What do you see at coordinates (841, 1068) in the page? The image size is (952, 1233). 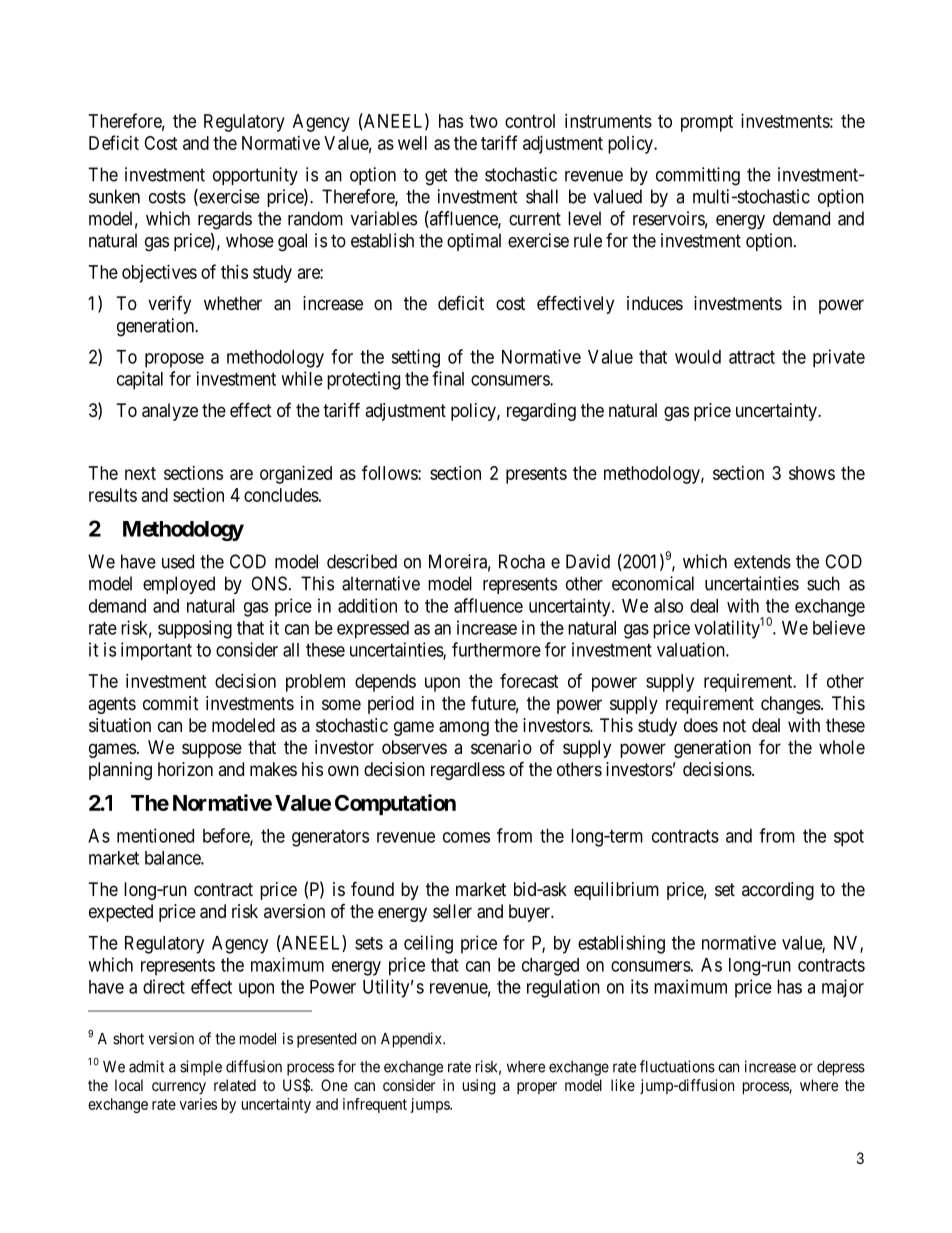 I see `depress` at bounding box center [841, 1068].
